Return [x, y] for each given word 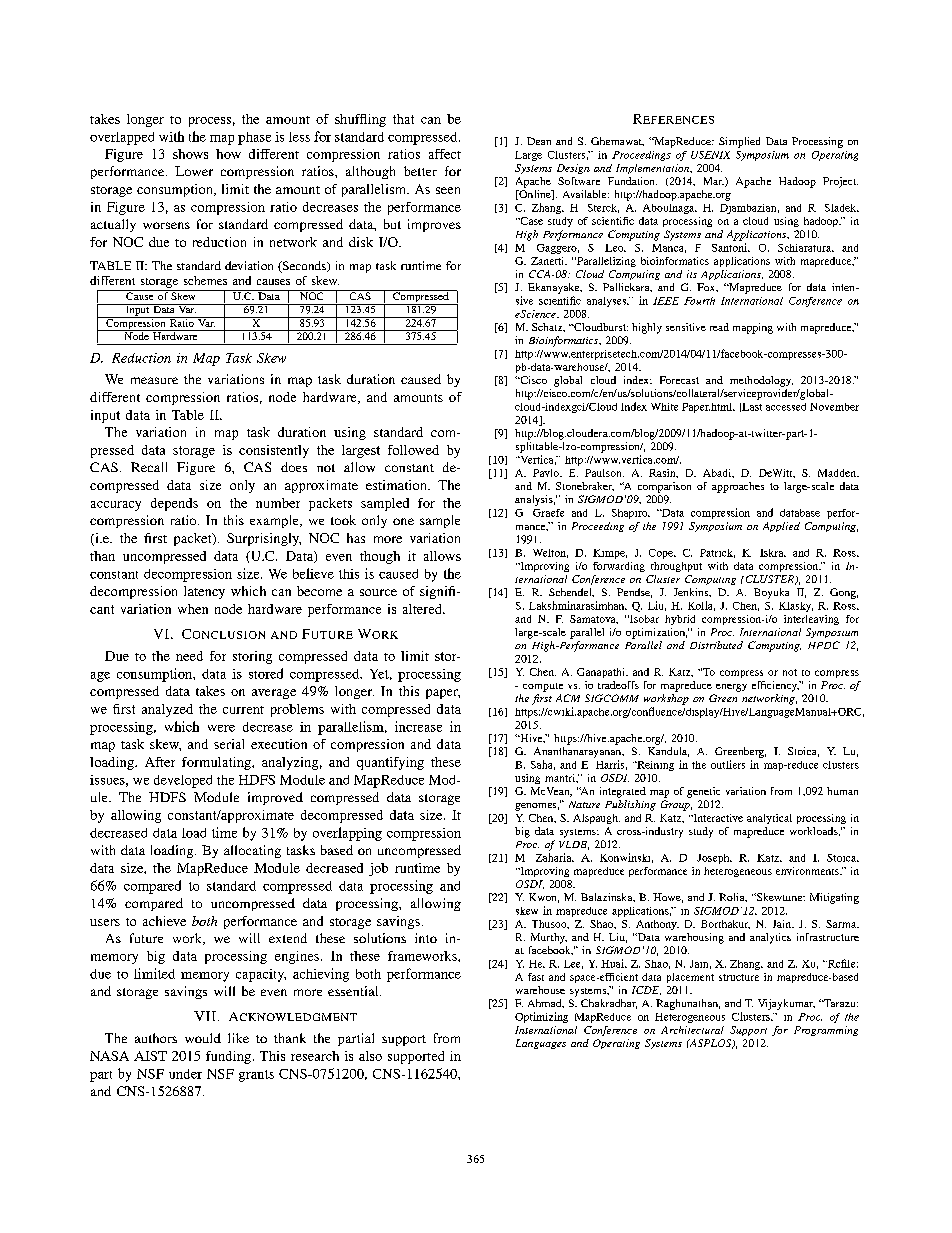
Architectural [692, 1030]
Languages [541, 1044]
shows [190, 154]
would [203, 1038]
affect [445, 154]
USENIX [710, 155]
